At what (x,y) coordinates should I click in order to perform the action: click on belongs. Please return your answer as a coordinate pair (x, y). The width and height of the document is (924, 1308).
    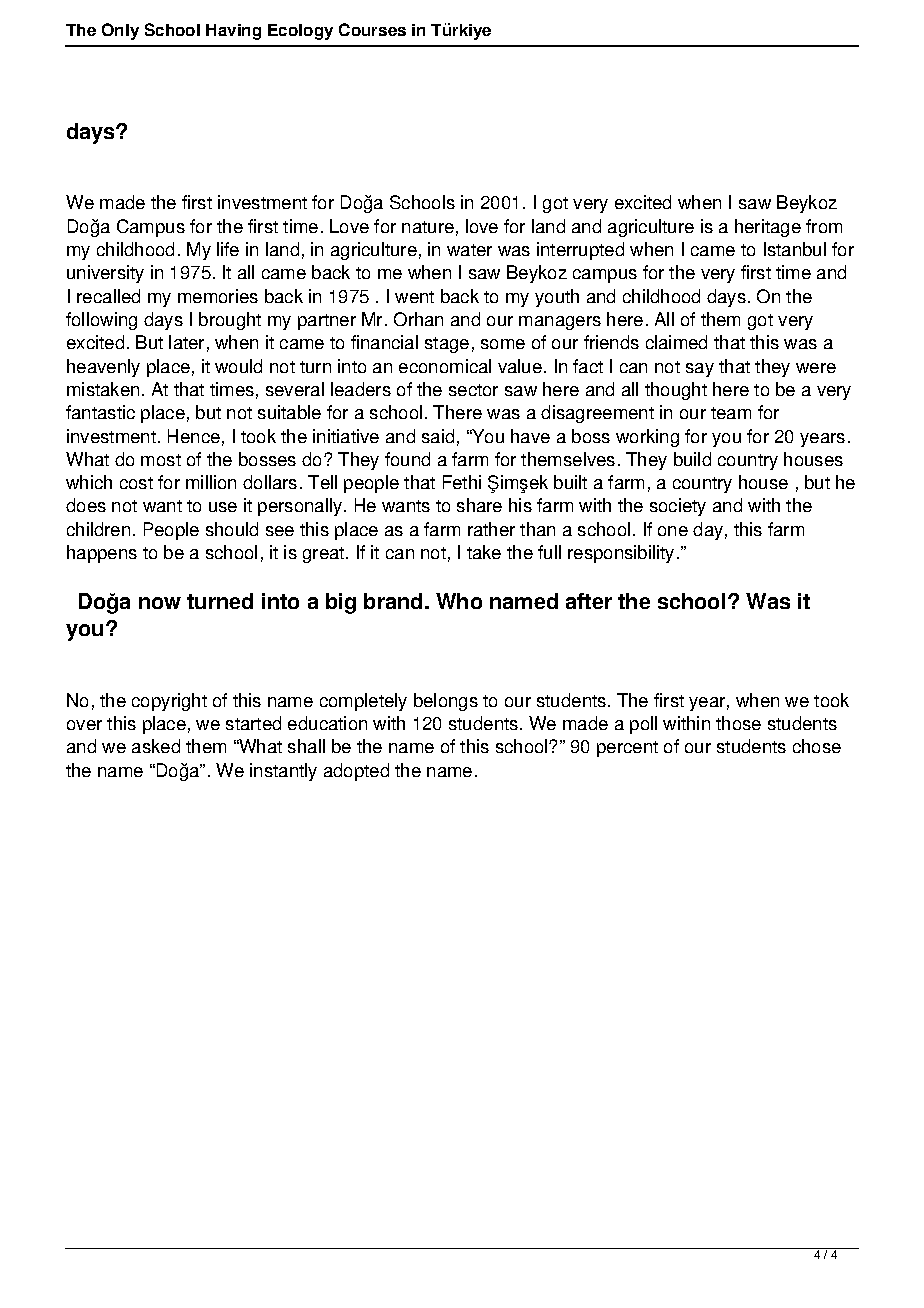
    Looking at the image, I should click on (446, 702).
